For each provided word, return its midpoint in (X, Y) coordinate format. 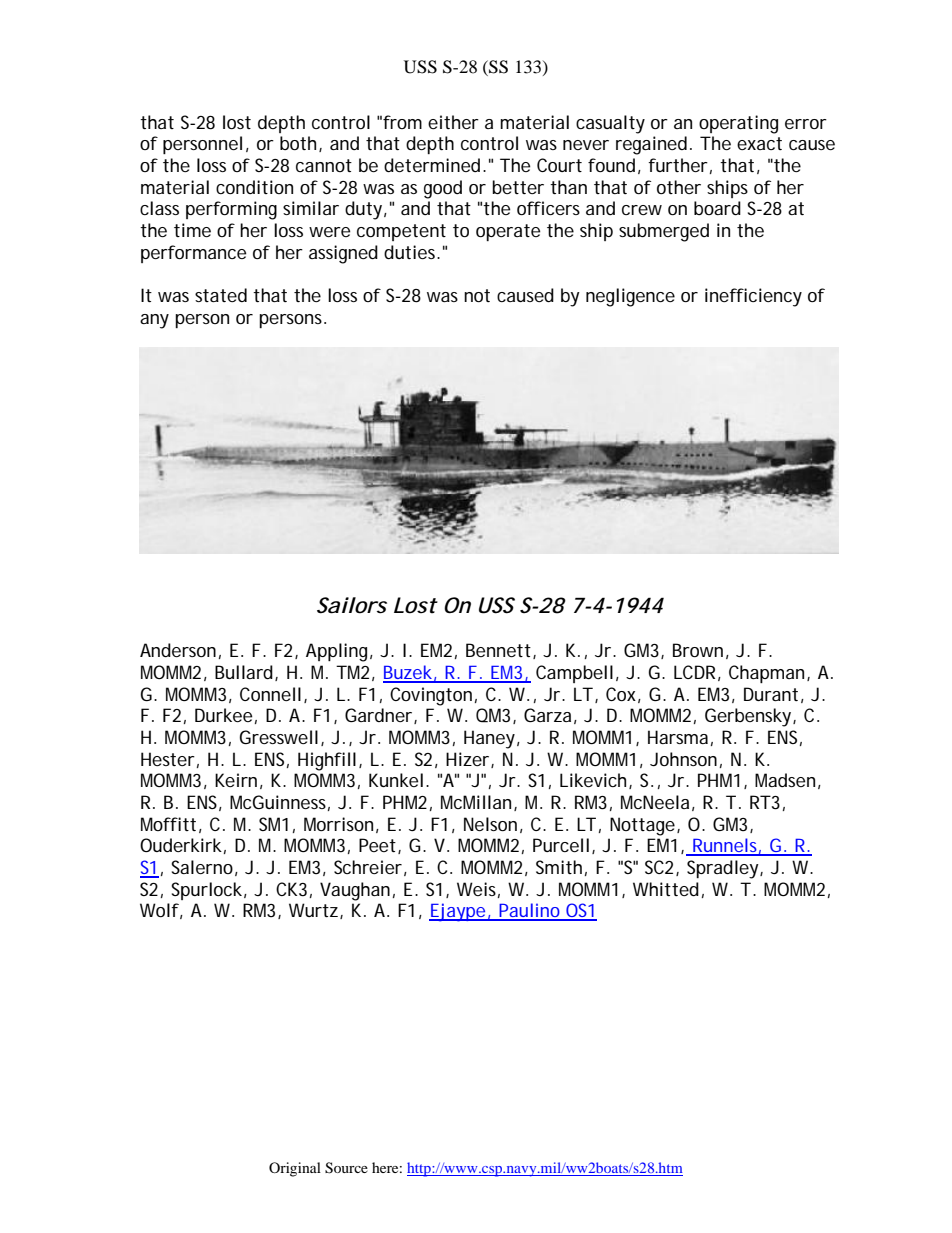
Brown (698, 650)
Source (346, 1168)
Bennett (500, 651)
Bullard (244, 672)
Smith (559, 867)
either (453, 122)
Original (295, 1169)
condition (254, 187)
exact (759, 143)
